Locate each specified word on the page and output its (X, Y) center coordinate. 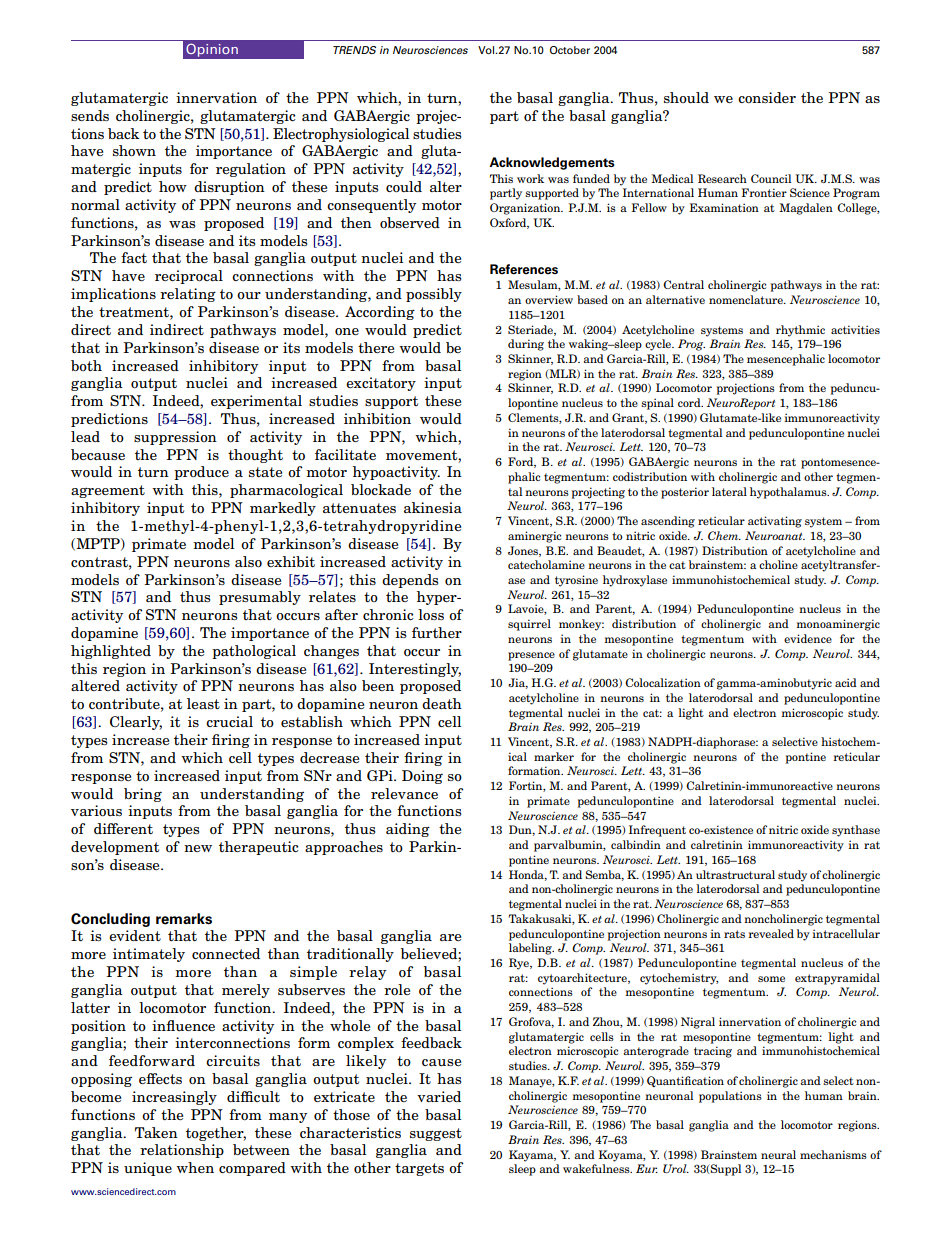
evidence (808, 638)
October (570, 50)
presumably (260, 598)
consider (767, 98)
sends (90, 115)
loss (431, 615)
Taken (156, 1132)
